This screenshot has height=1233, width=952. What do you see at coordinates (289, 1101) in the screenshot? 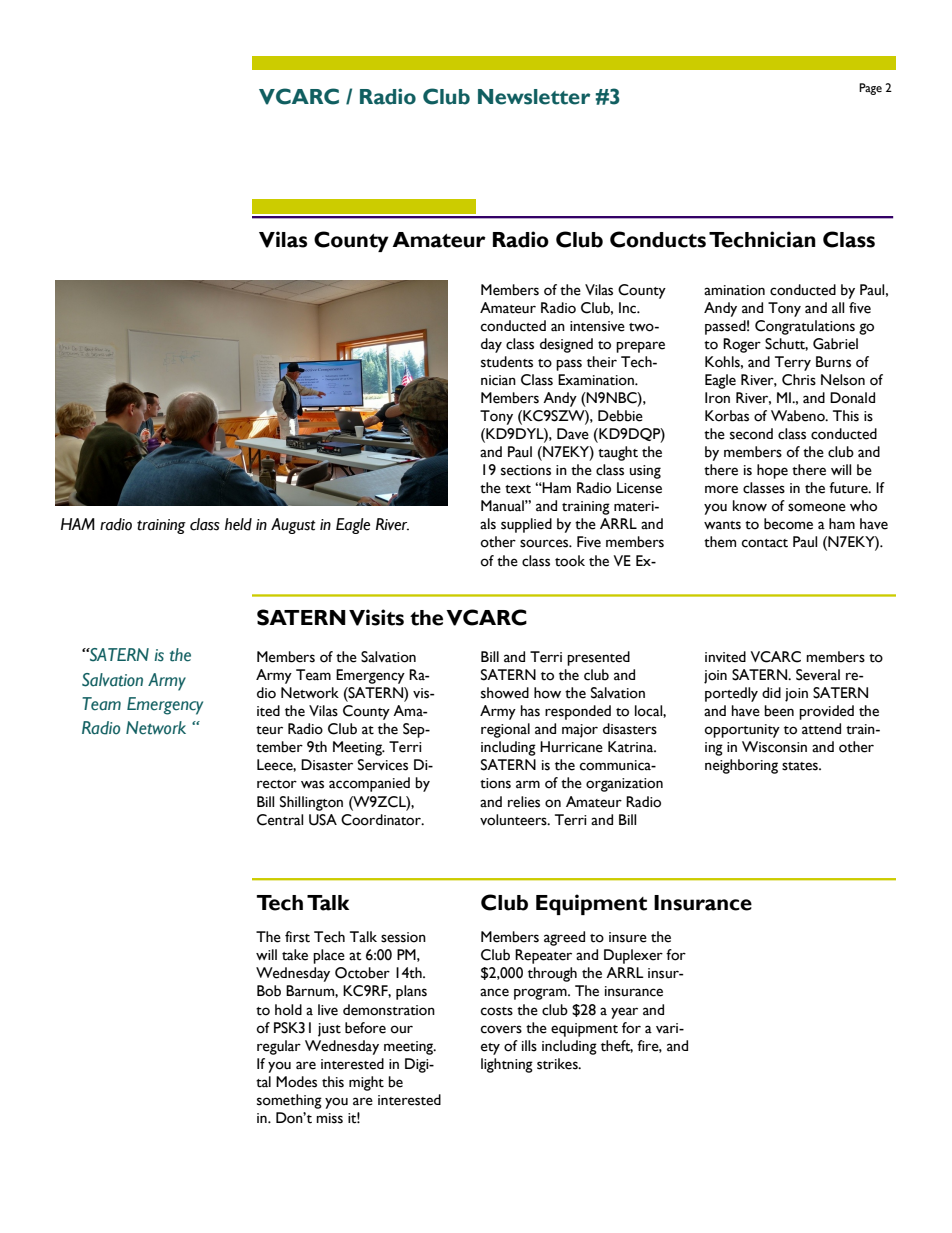
I see `something` at bounding box center [289, 1101].
